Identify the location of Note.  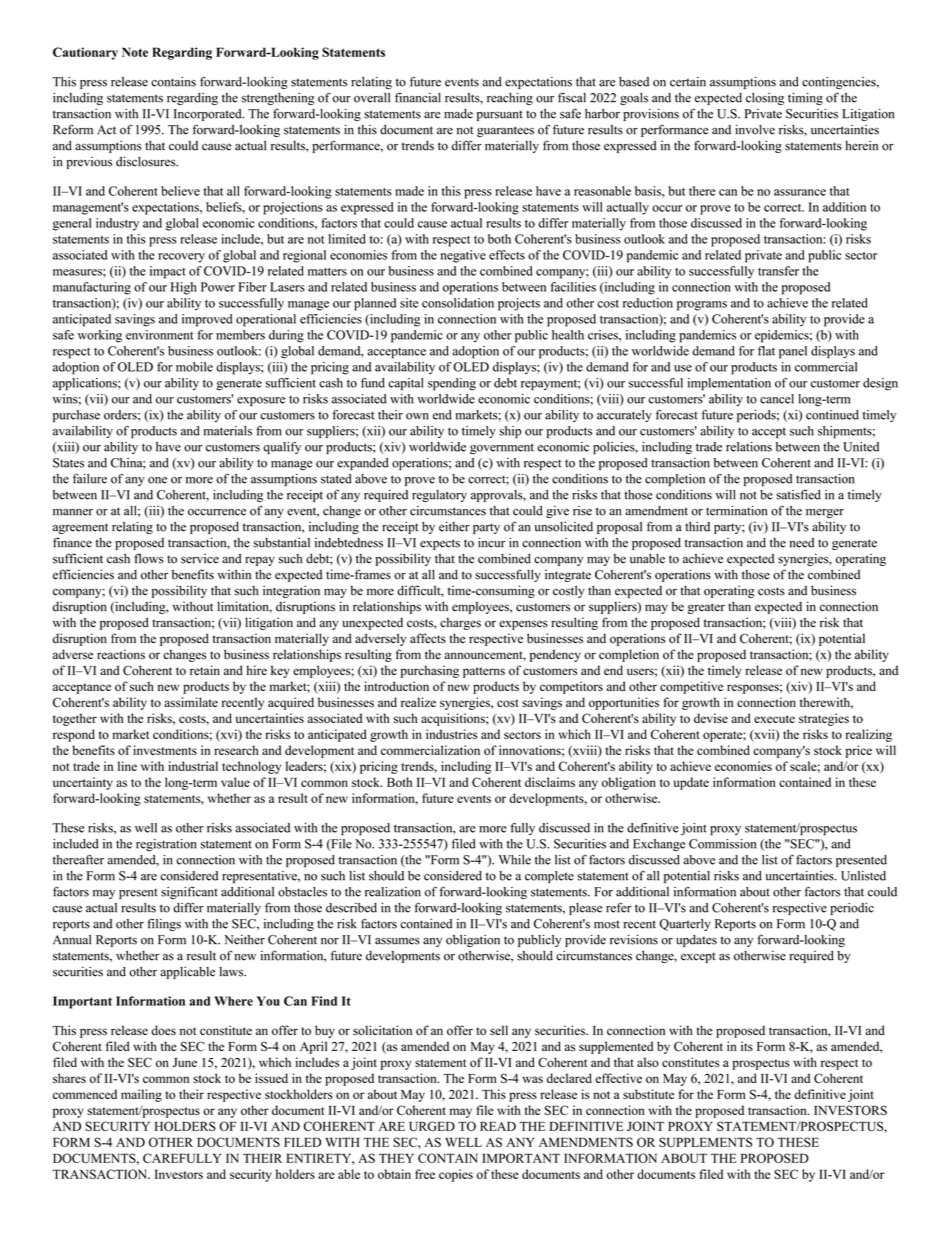
(135, 52).
